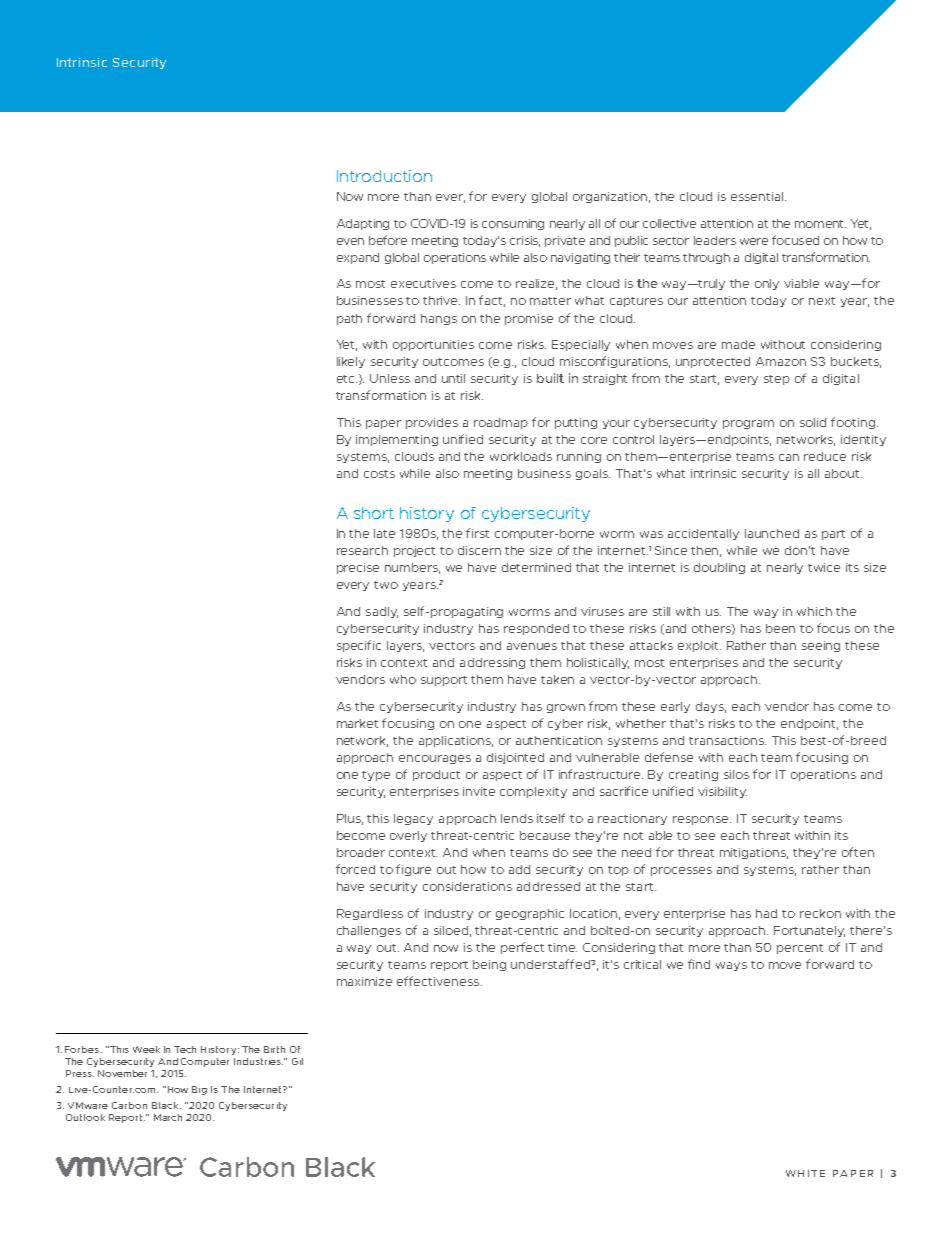 The width and height of the document is (952, 1233). What do you see at coordinates (376, 776) in the document?
I see `type` at bounding box center [376, 776].
